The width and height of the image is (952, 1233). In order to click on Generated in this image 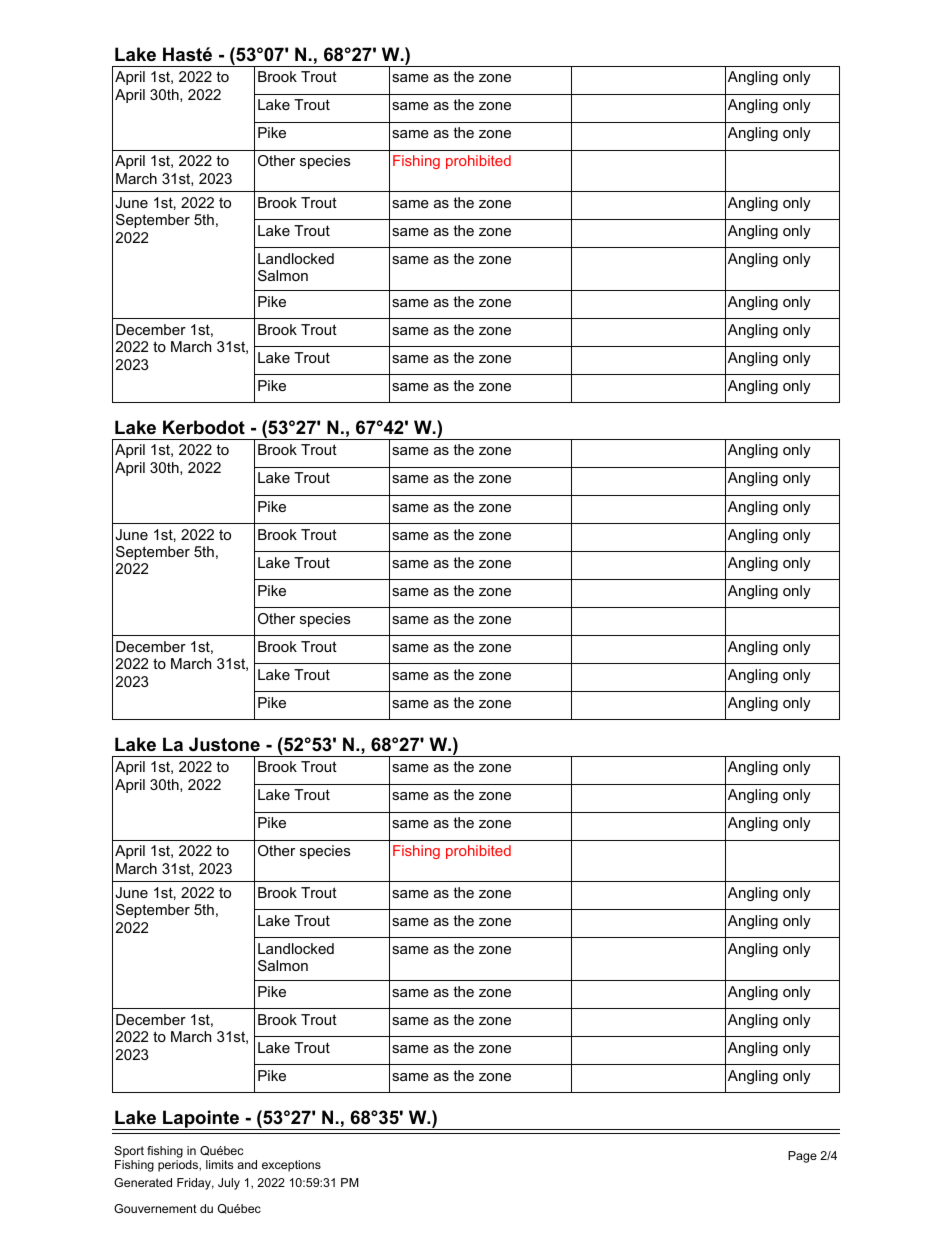, I will do `click(143, 1182)`.
